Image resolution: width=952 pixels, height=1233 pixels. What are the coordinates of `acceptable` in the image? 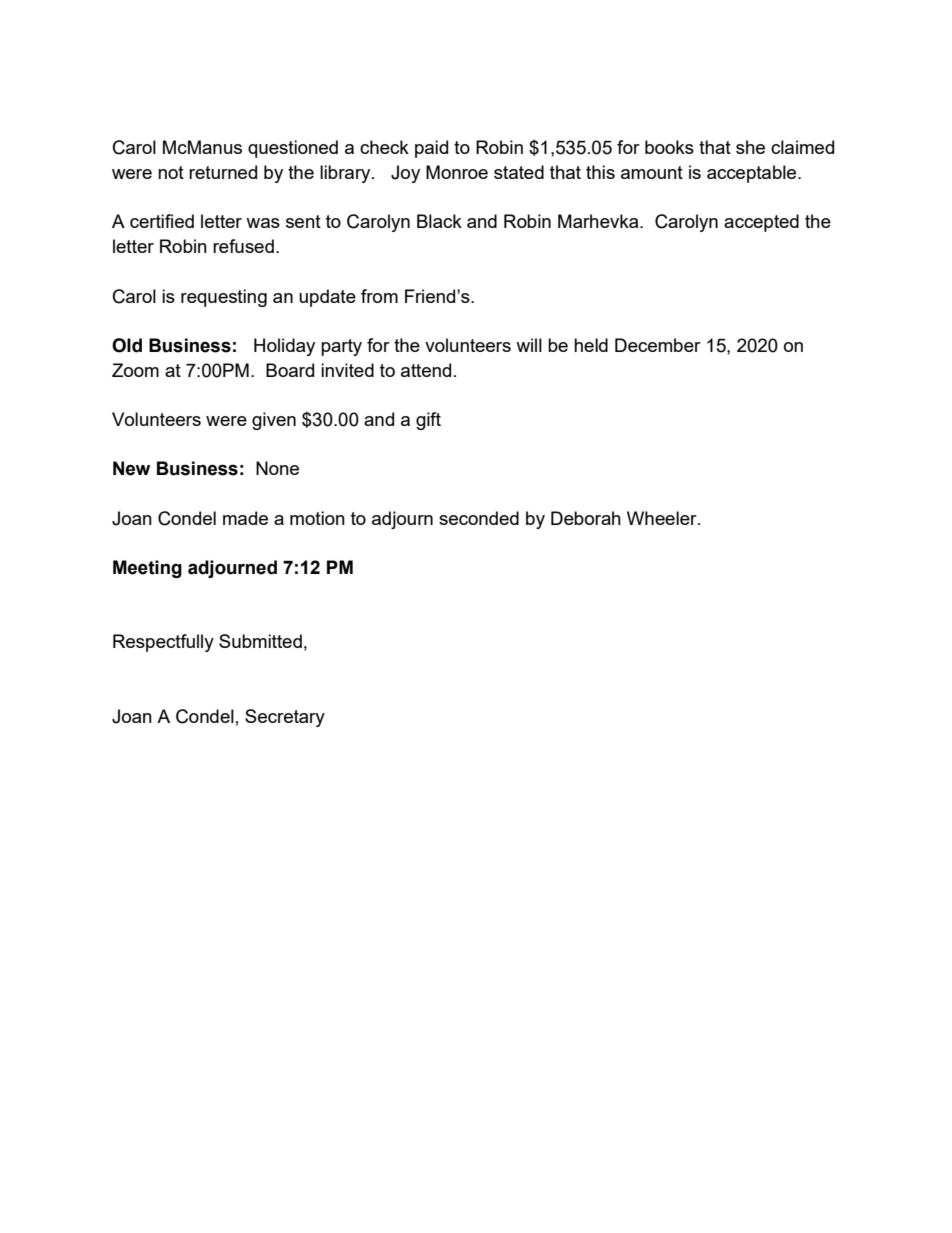 It's located at (753, 174).
